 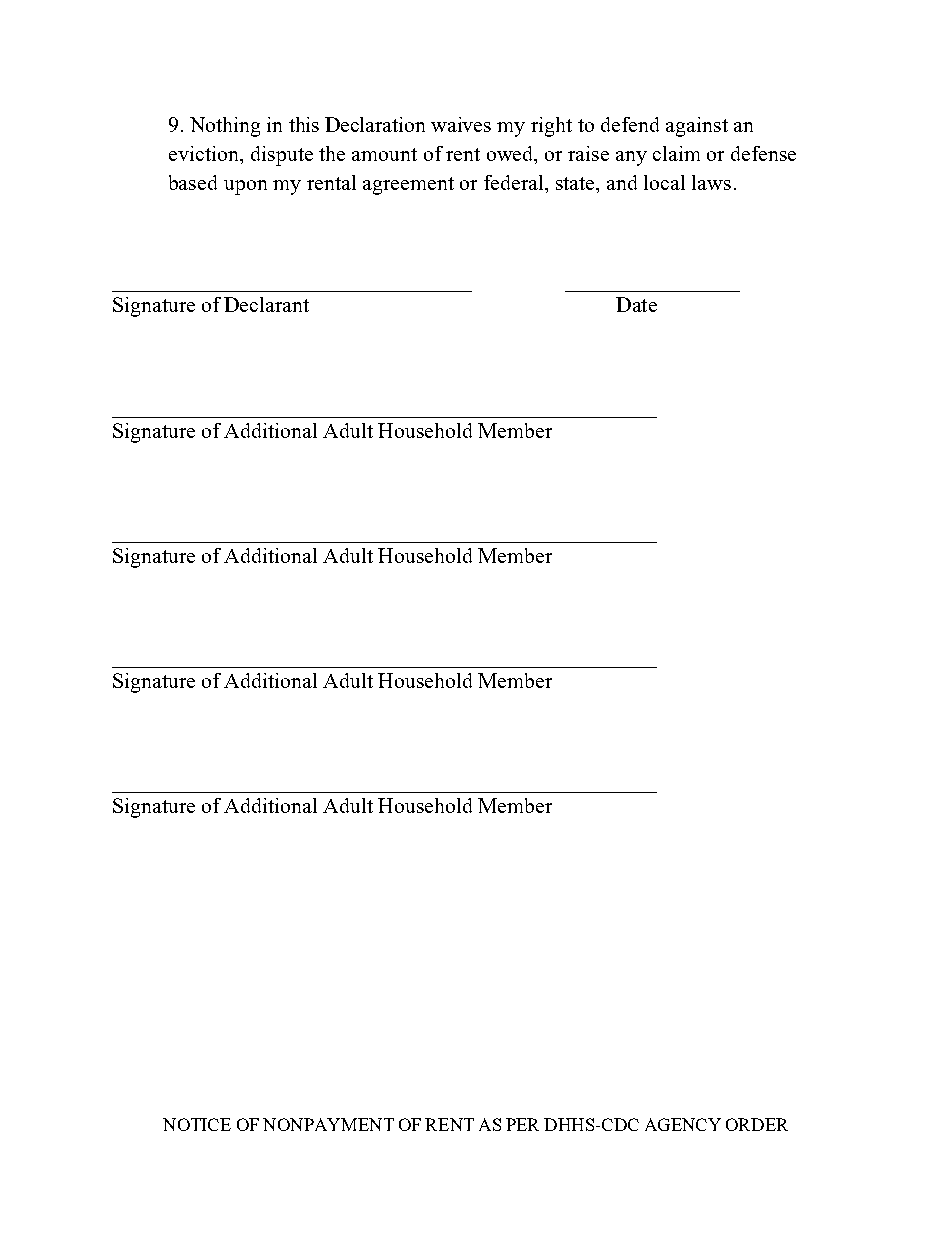 What do you see at coordinates (266, 304) in the screenshot?
I see `Declarant` at bounding box center [266, 304].
